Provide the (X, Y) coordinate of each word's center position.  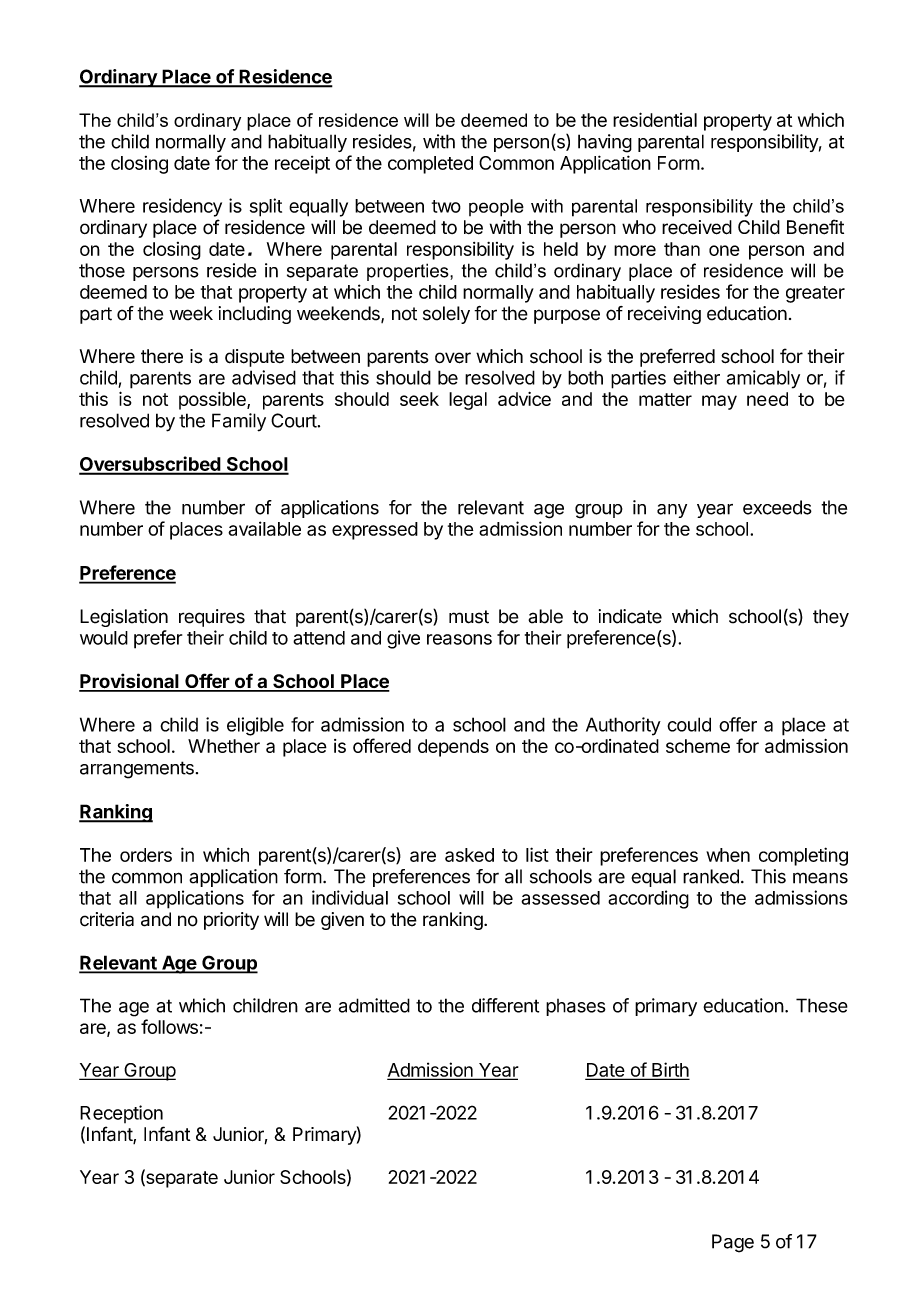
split (266, 207)
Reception (121, 1114)
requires (212, 618)
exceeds (777, 507)
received (697, 227)
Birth (669, 1070)
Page (733, 1243)
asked (469, 855)
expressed (375, 531)
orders (146, 855)
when (728, 855)
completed (430, 165)
